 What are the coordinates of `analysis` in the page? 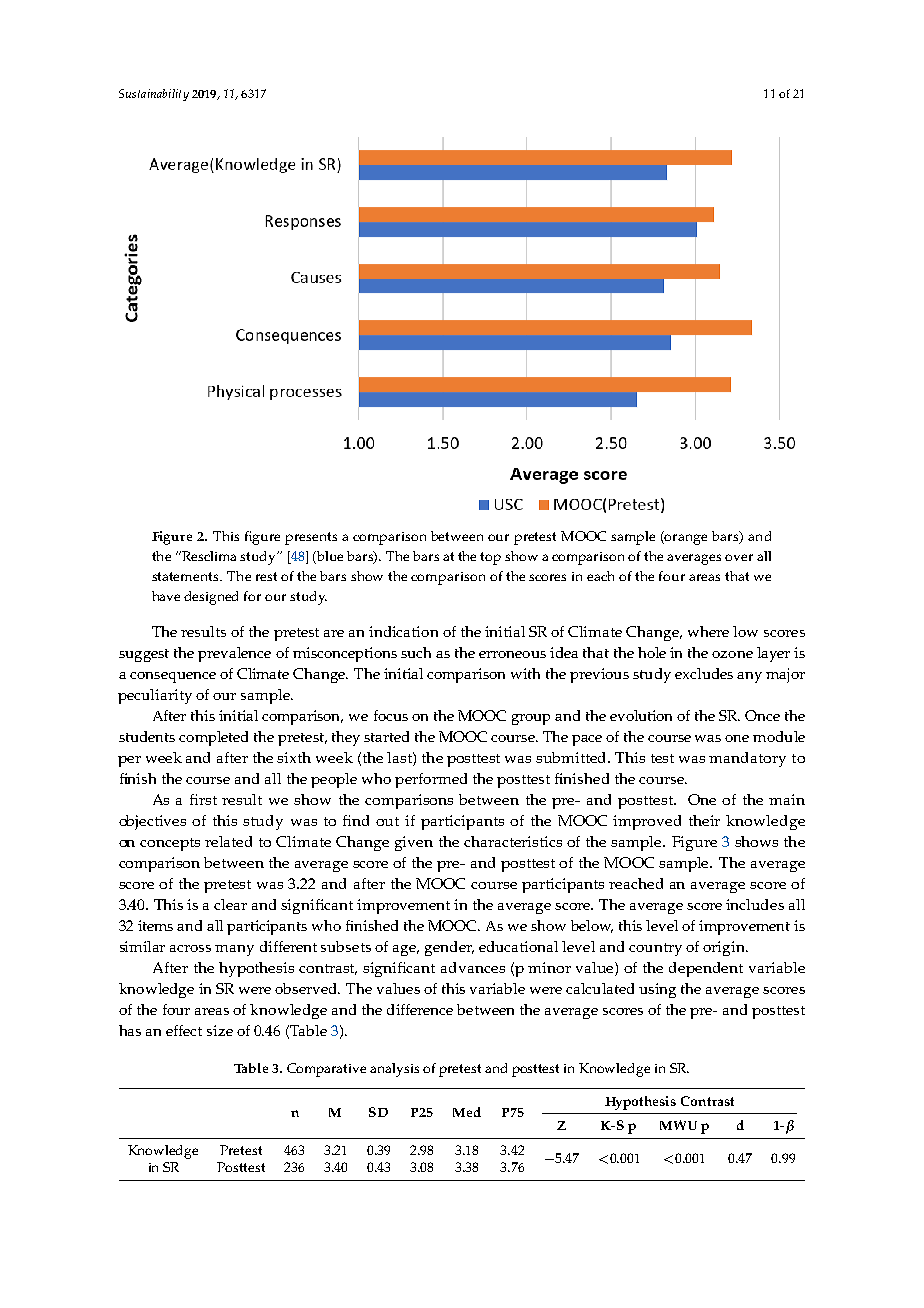 It's located at (394, 1070).
